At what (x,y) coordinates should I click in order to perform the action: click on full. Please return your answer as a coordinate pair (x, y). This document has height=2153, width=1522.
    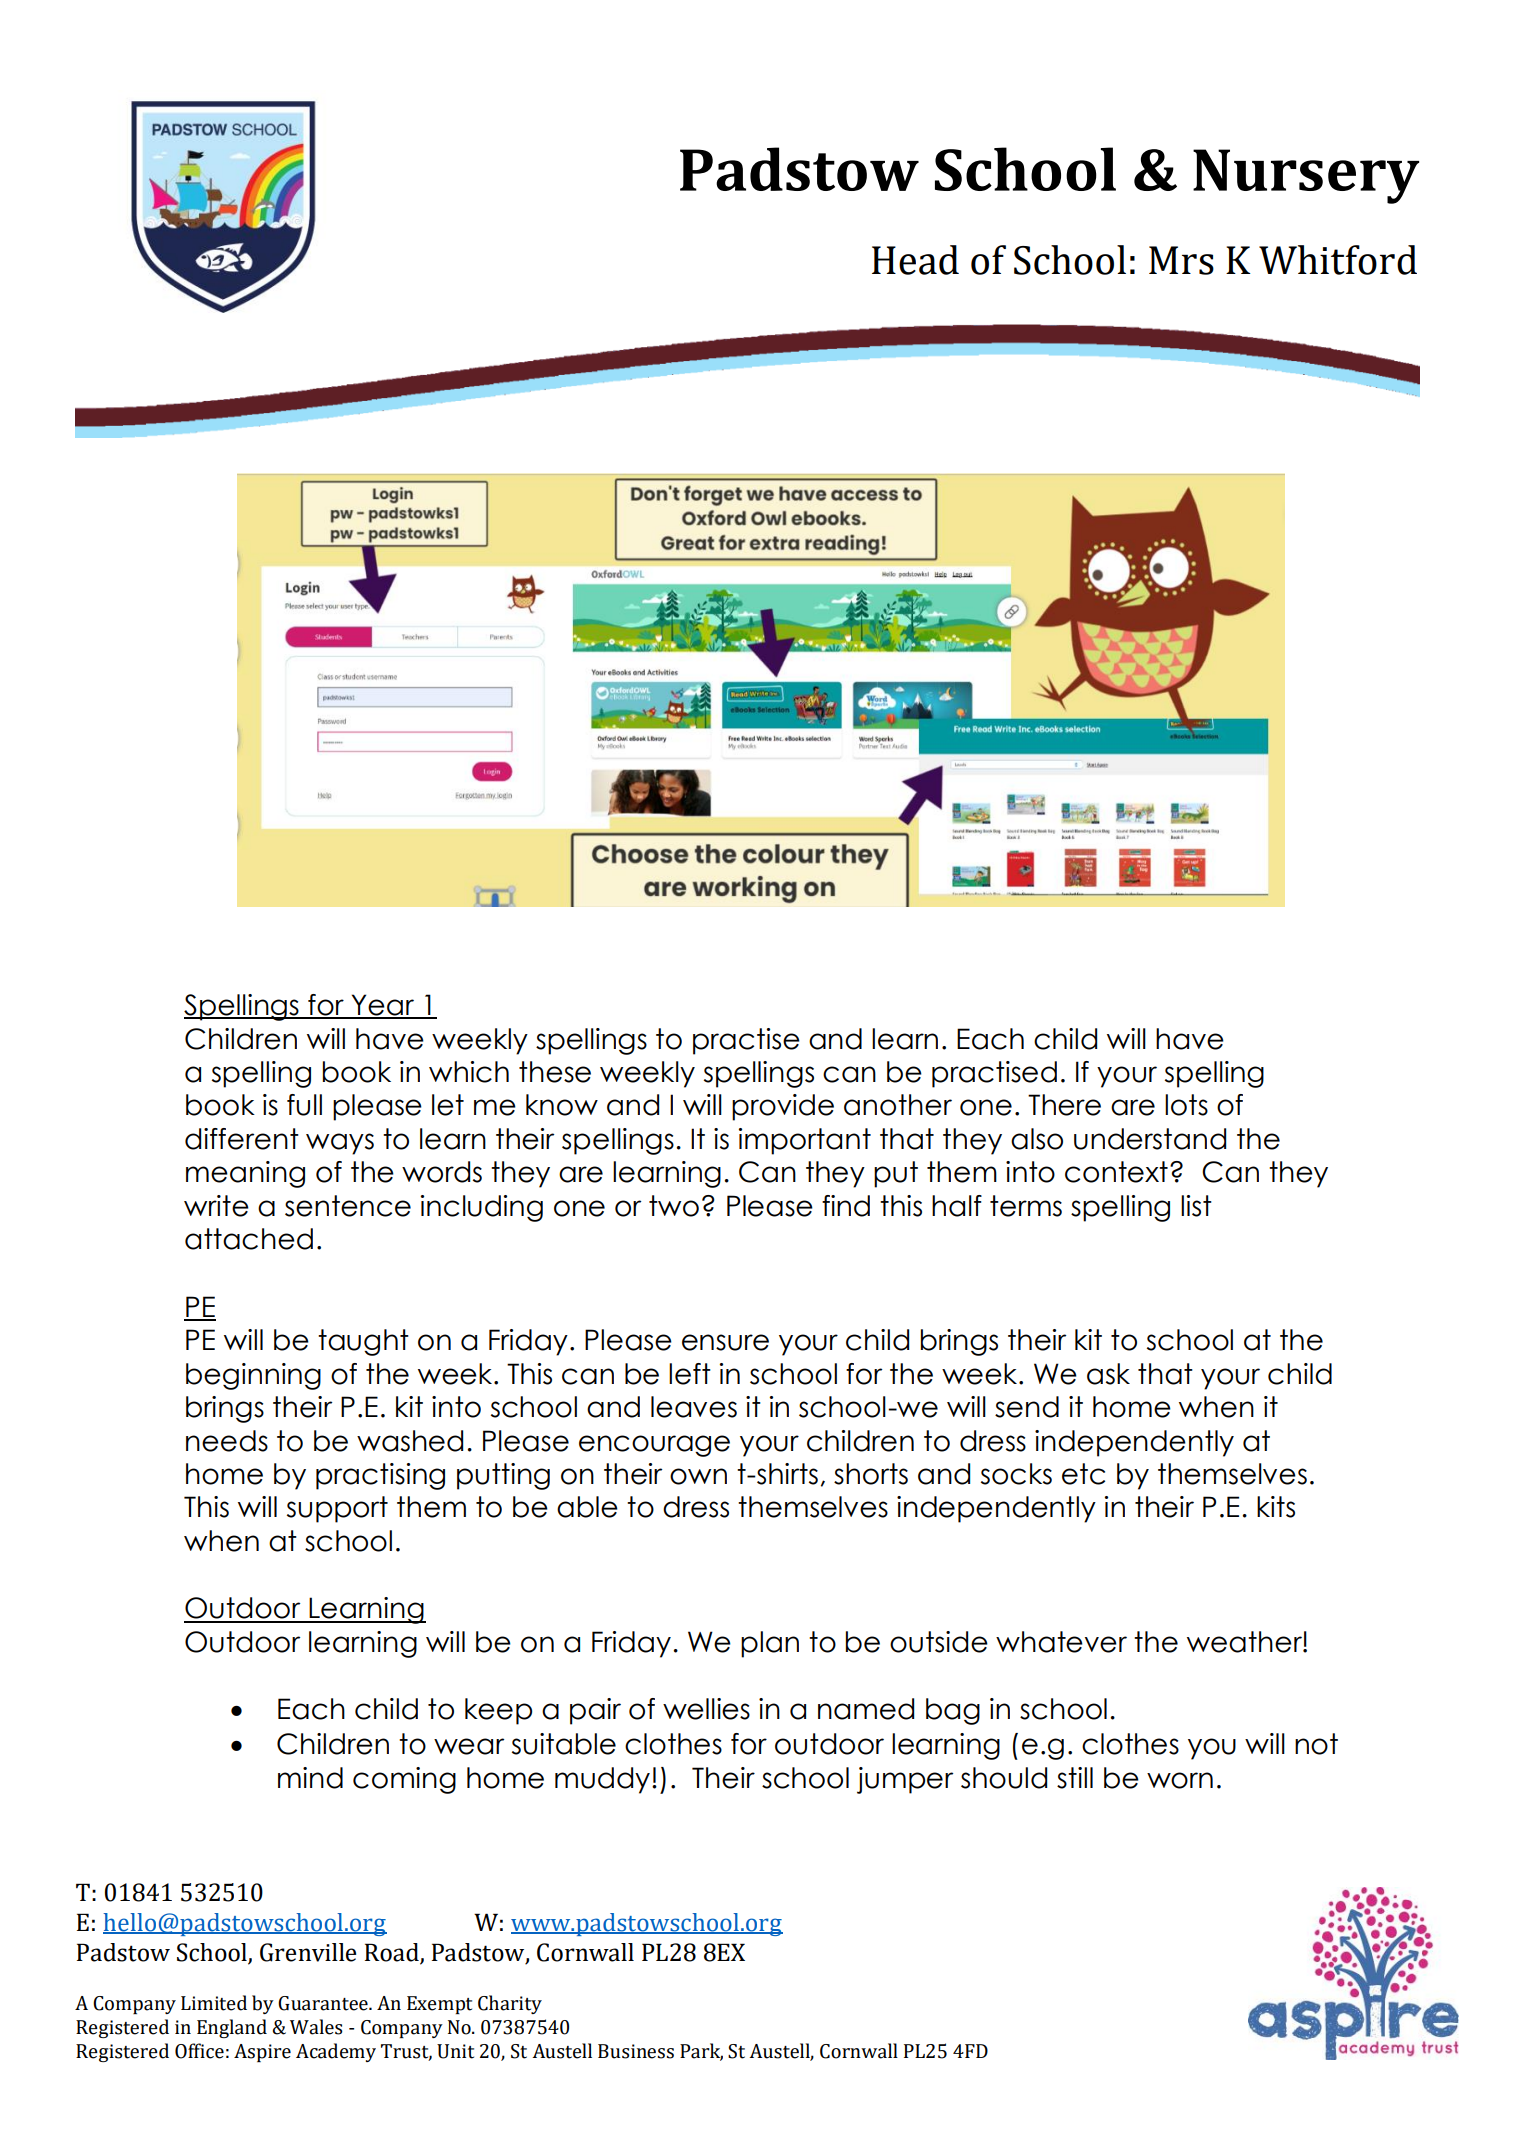
    Looking at the image, I should click on (304, 1105).
